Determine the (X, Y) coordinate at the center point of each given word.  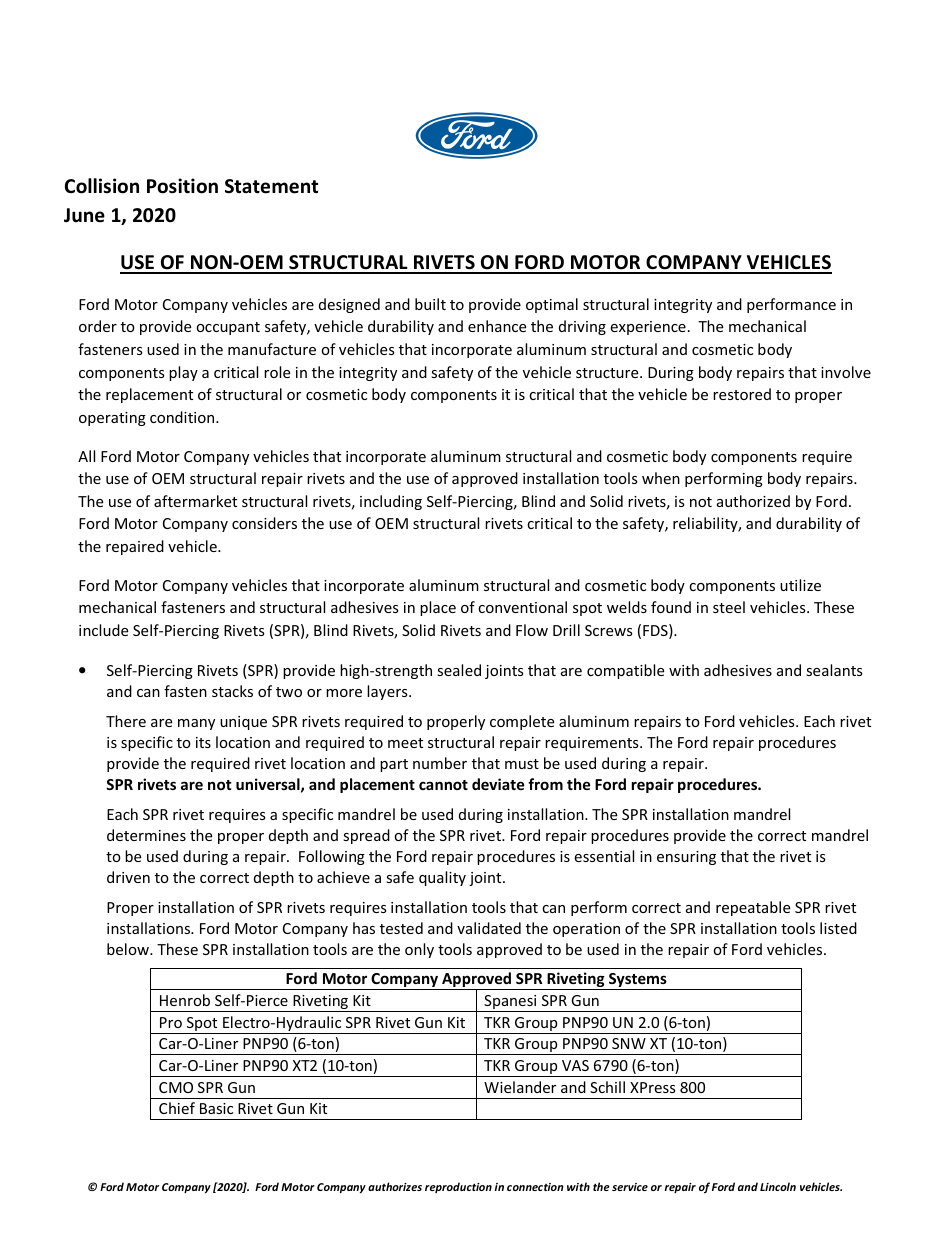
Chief (177, 1108)
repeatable (753, 908)
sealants (834, 670)
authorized (753, 501)
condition (183, 417)
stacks (232, 691)
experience (648, 328)
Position (182, 186)
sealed (459, 670)
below (129, 949)
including (391, 502)
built (430, 304)
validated (489, 928)
